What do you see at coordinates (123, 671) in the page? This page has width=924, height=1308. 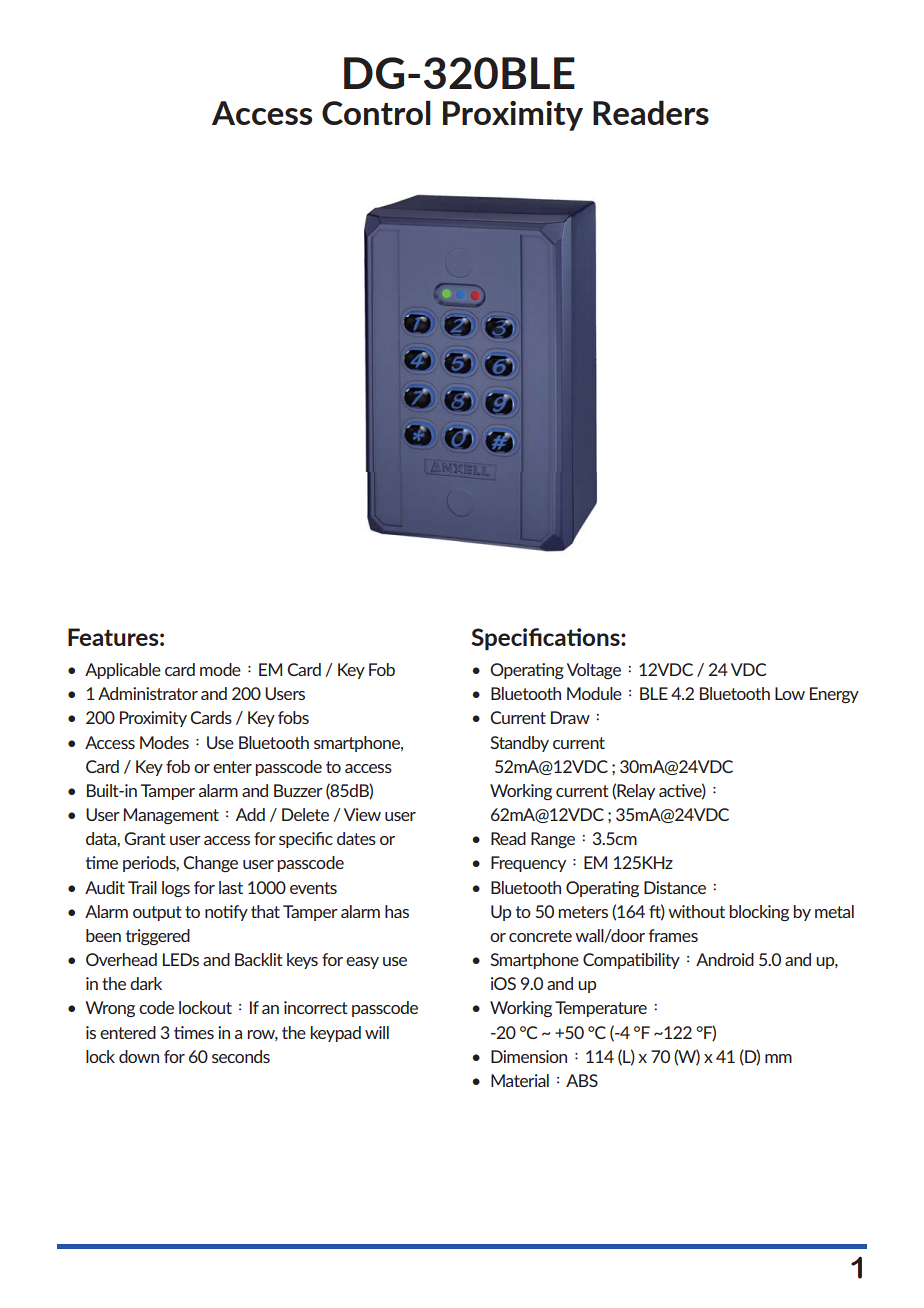 I see `Applicable` at bounding box center [123, 671].
